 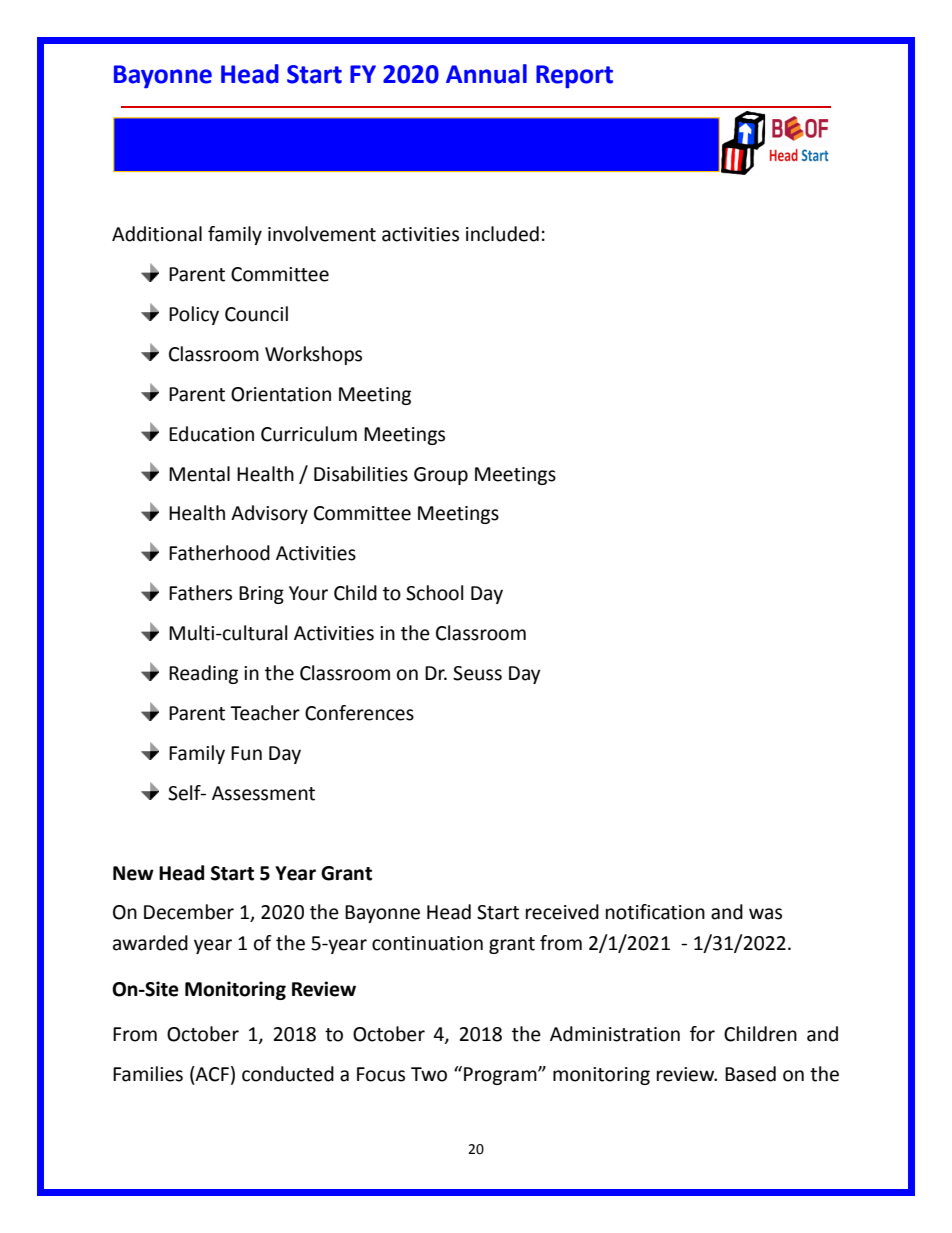 What do you see at coordinates (200, 593) in the screenshot?
I see `Fathers` at bounding box center [200, 593].
